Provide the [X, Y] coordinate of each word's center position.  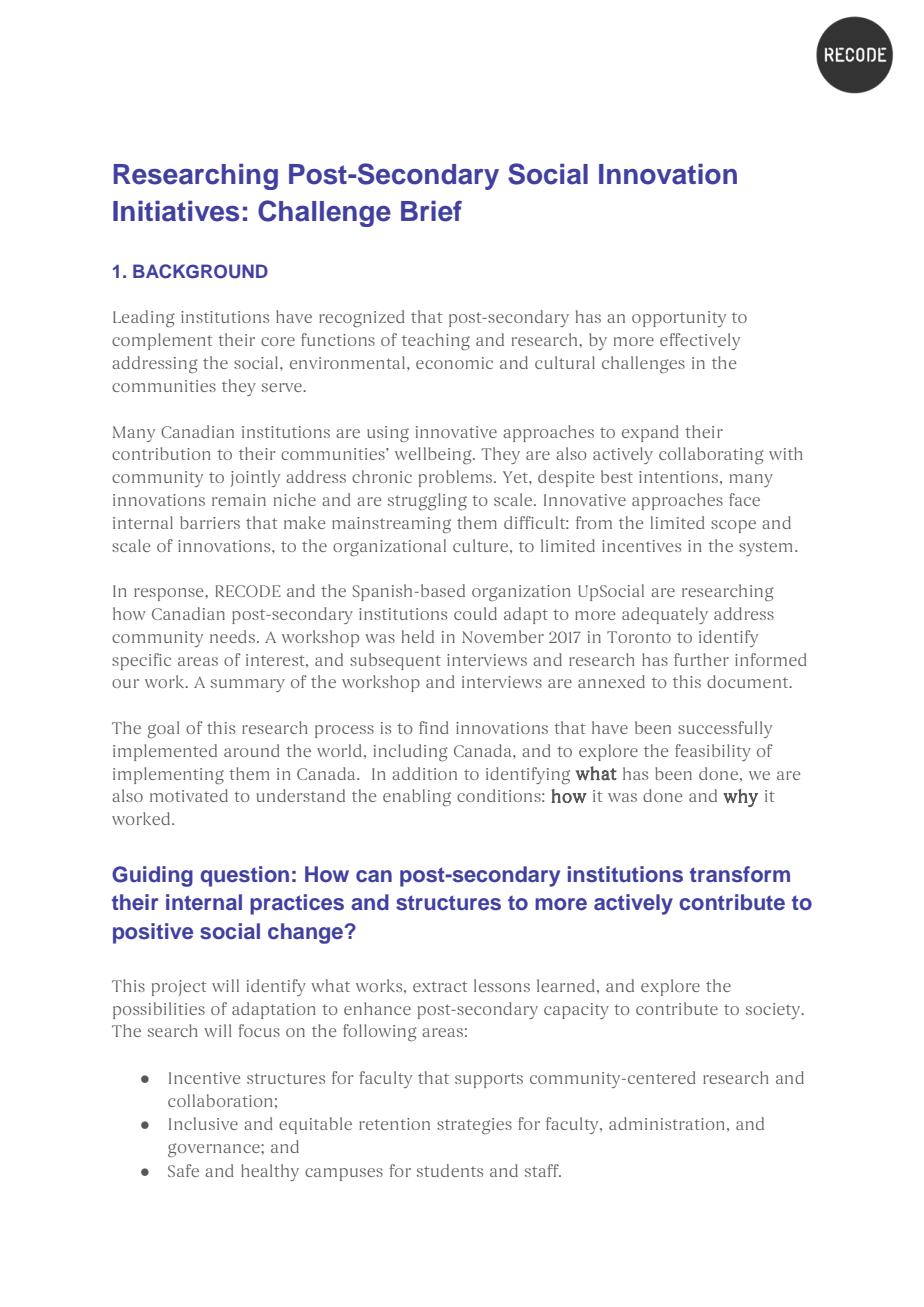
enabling [417, 797]
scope [733, 526]
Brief [431, 211]
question [244, 876]
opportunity [679, 319]
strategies [474, 1126]
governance [215, 1150]
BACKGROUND [200, 271]
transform [740, 874]
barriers [210, 522]
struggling [427, 502]
